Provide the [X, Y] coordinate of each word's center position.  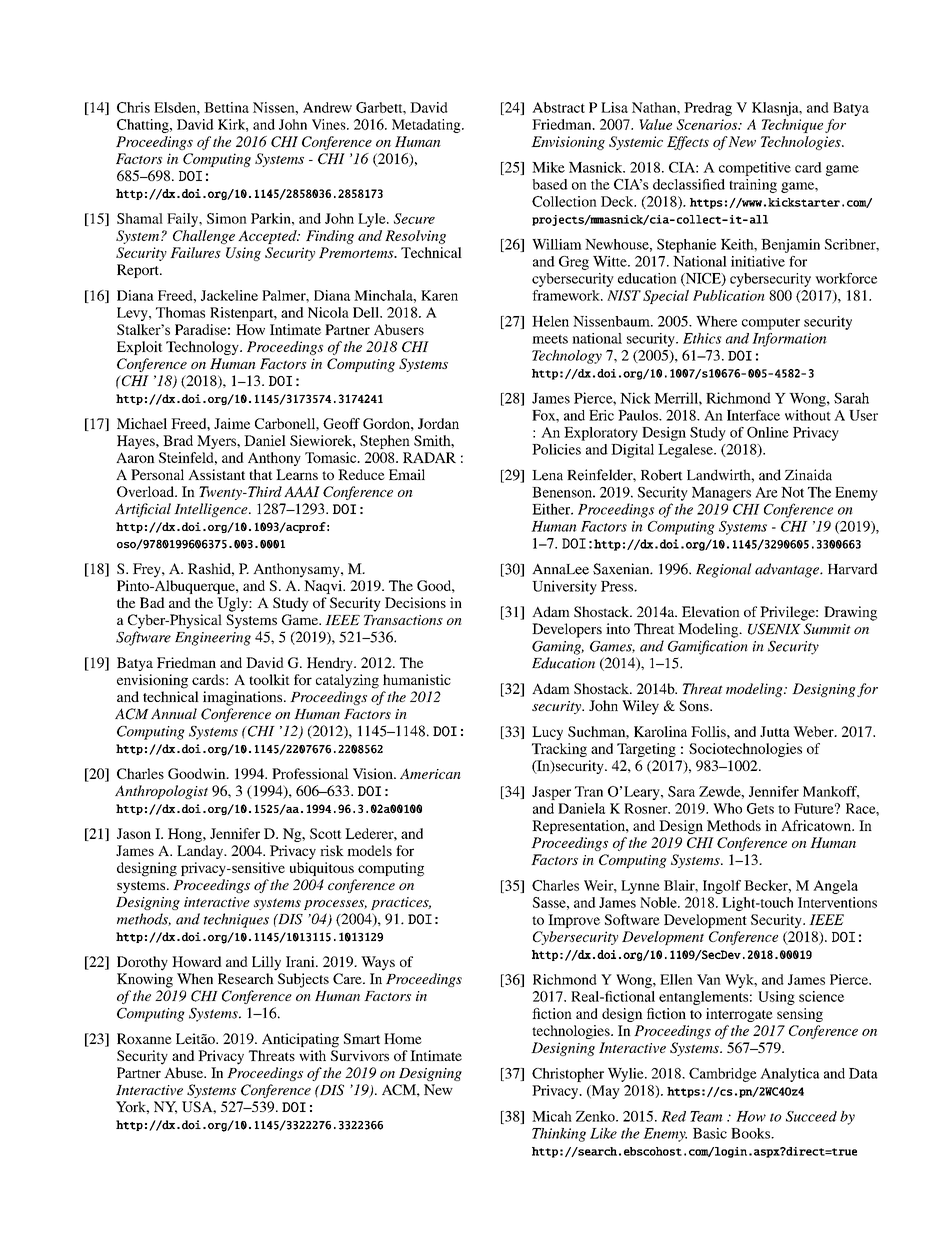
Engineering [213, 639]
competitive [755, 169]
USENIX [774, 629]
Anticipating [300, 1040]
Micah [552, 1116]
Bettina [226, 107]
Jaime [232, 423]
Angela [835, 887]
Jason [134, 833]
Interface [753, 415]
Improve [574, 921]
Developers [567, 630]
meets [550, 339]
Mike [548, 167]
